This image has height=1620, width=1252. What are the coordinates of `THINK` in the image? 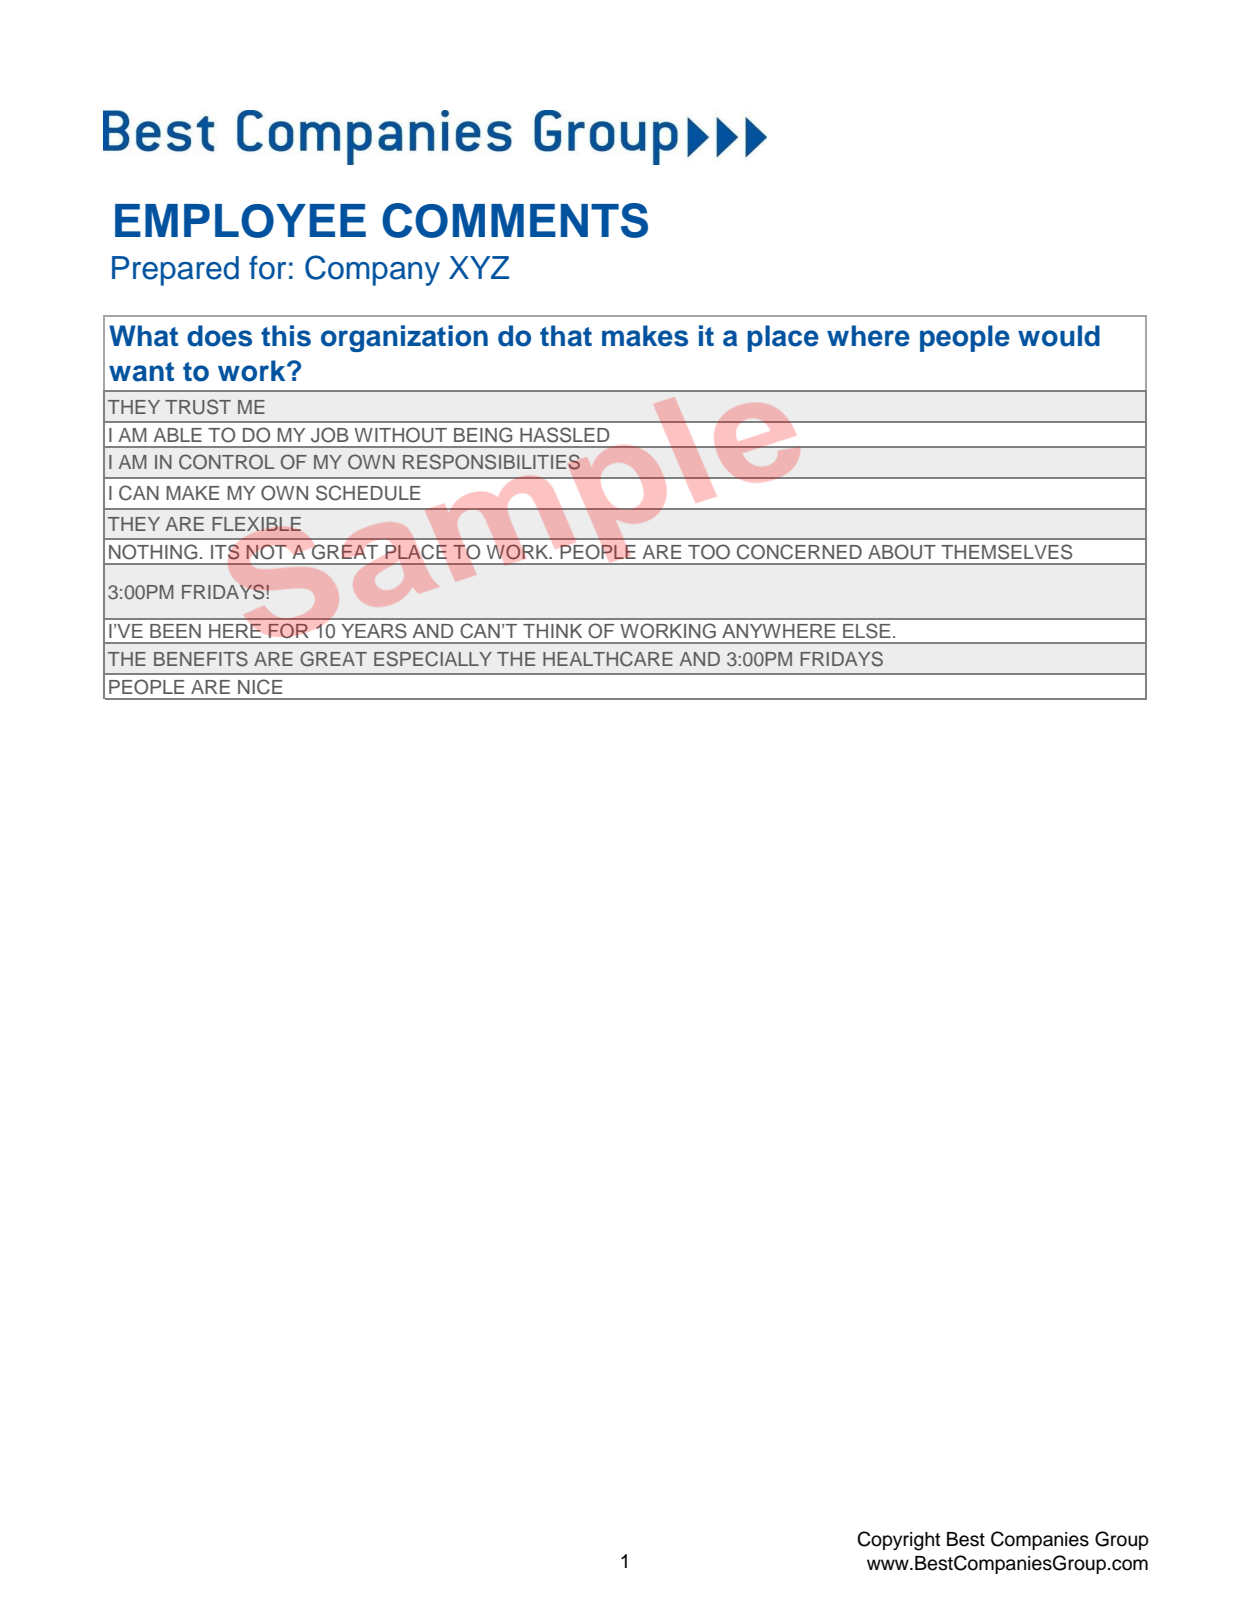 It's located at (552, 631).
